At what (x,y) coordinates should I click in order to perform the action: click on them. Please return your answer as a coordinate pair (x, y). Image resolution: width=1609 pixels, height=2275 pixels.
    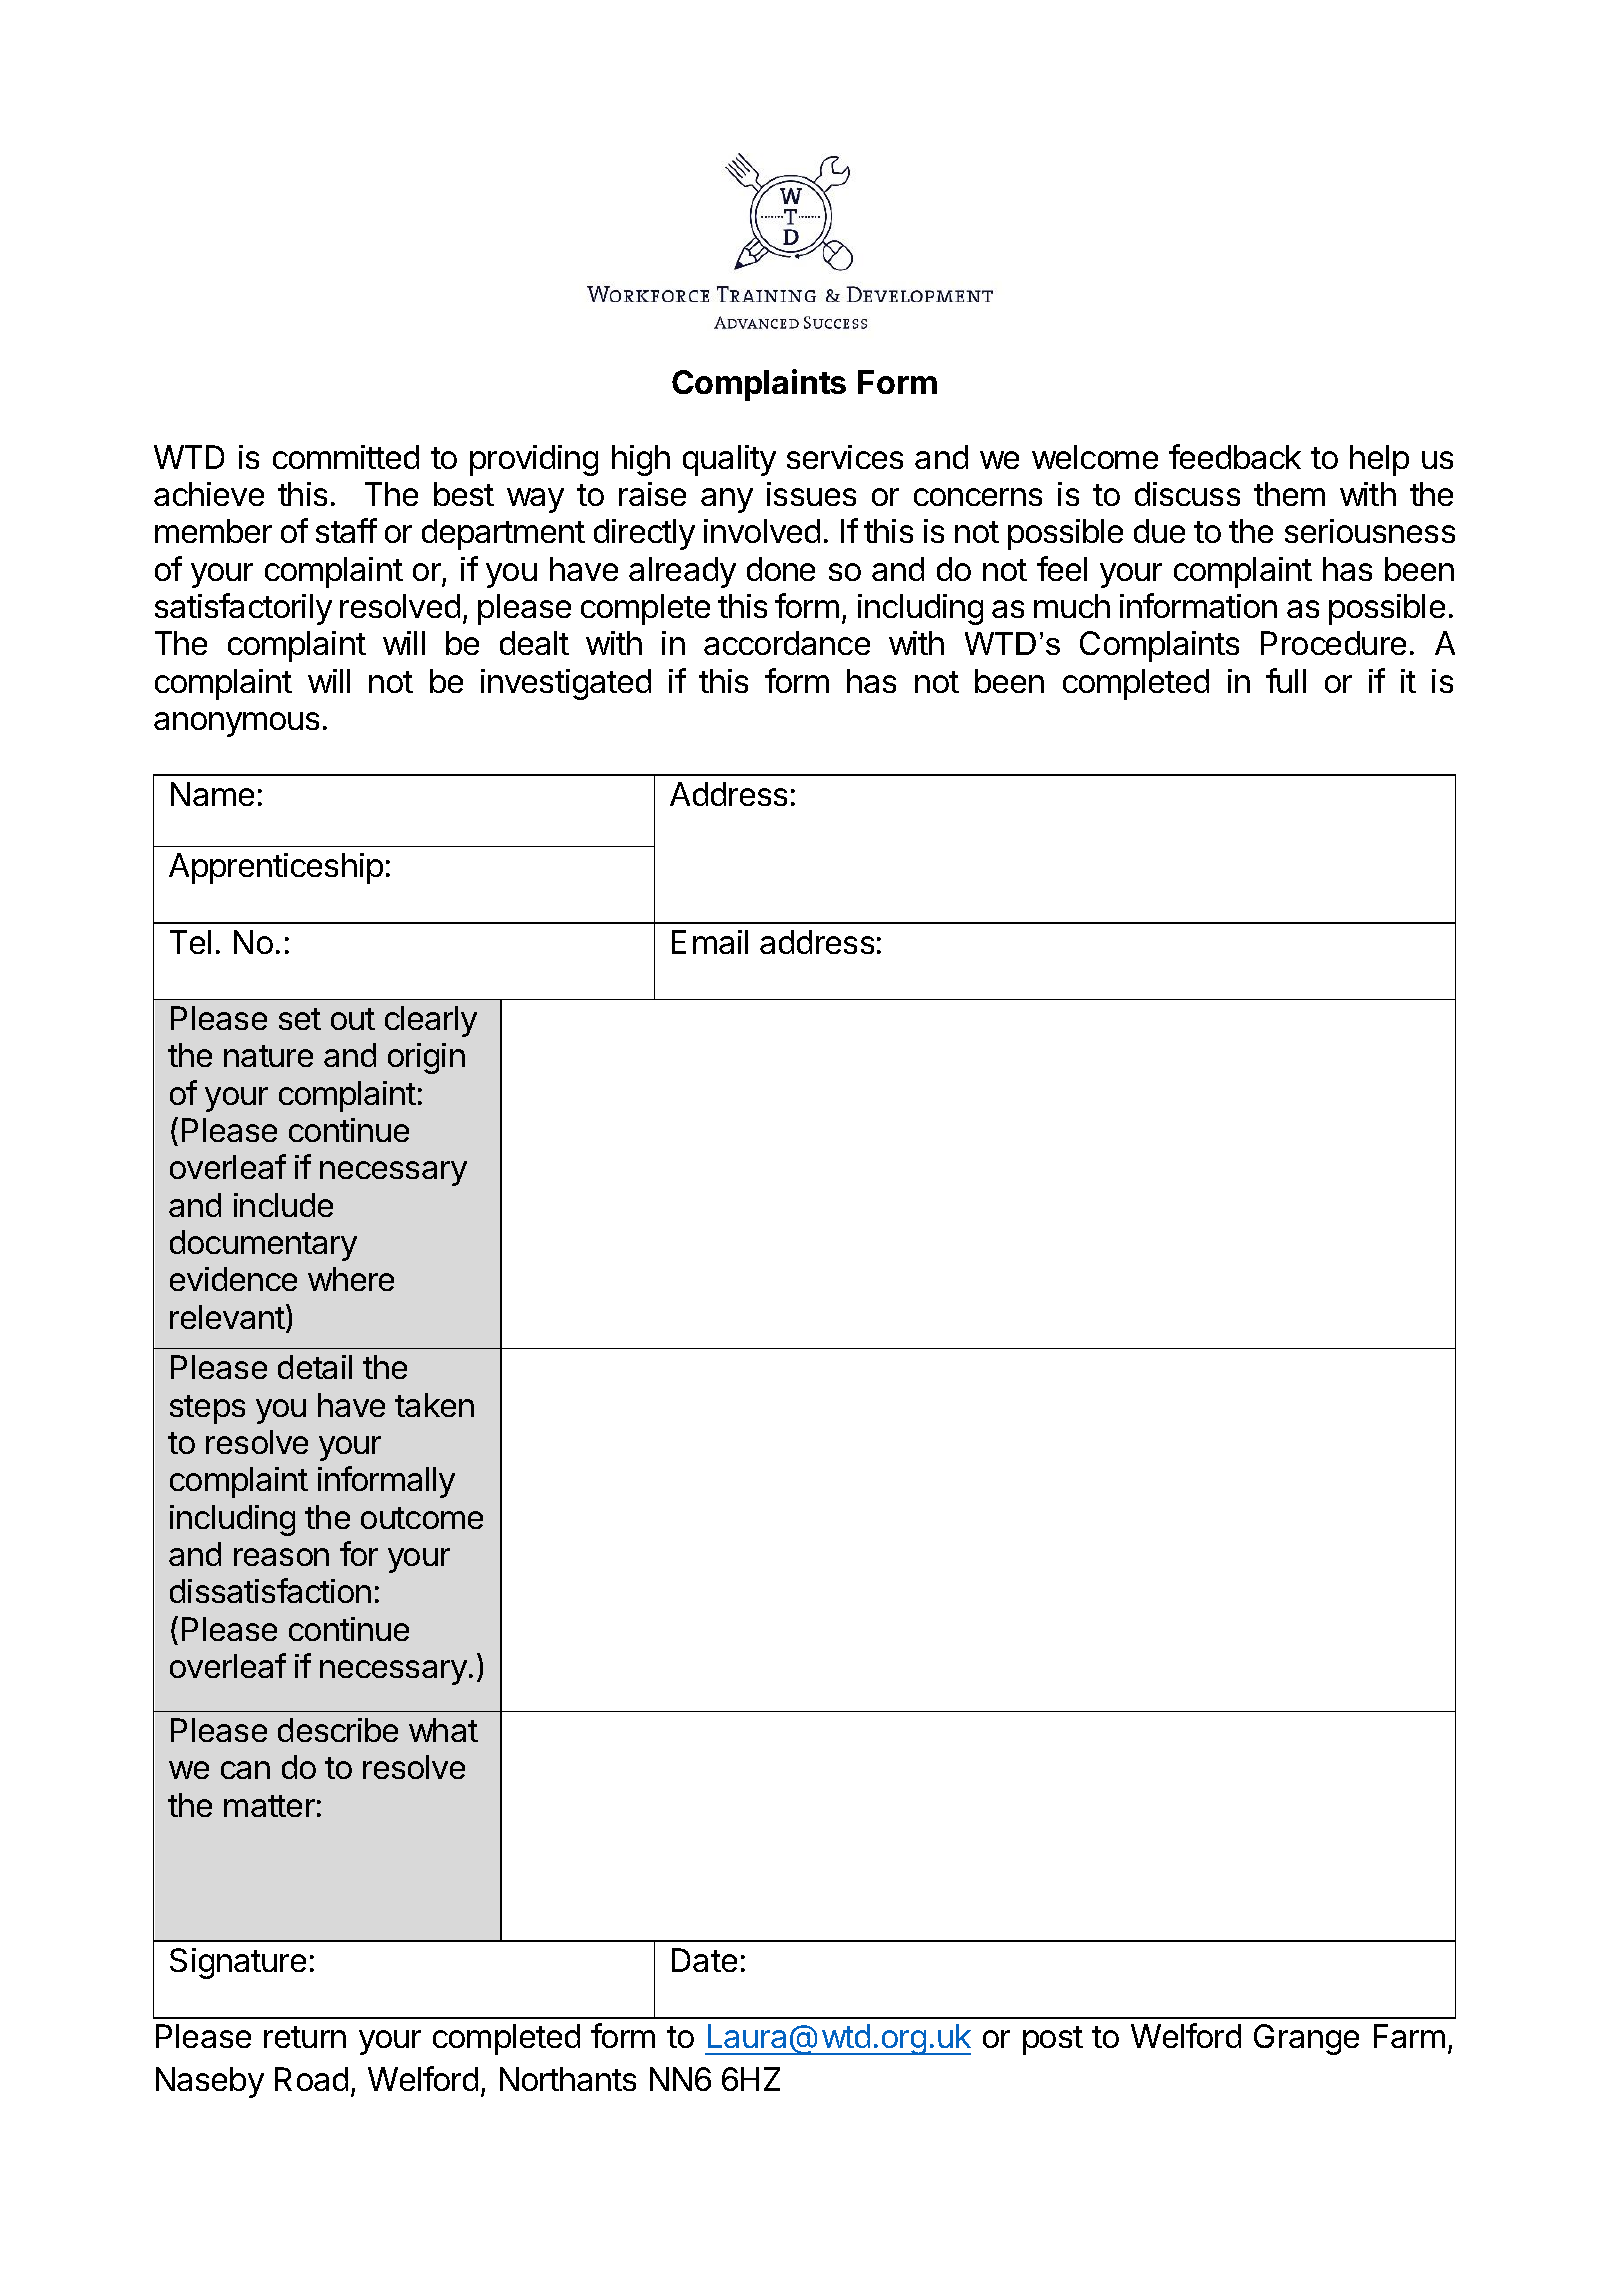
    Looking at the image, I should click on (1289, 494).
